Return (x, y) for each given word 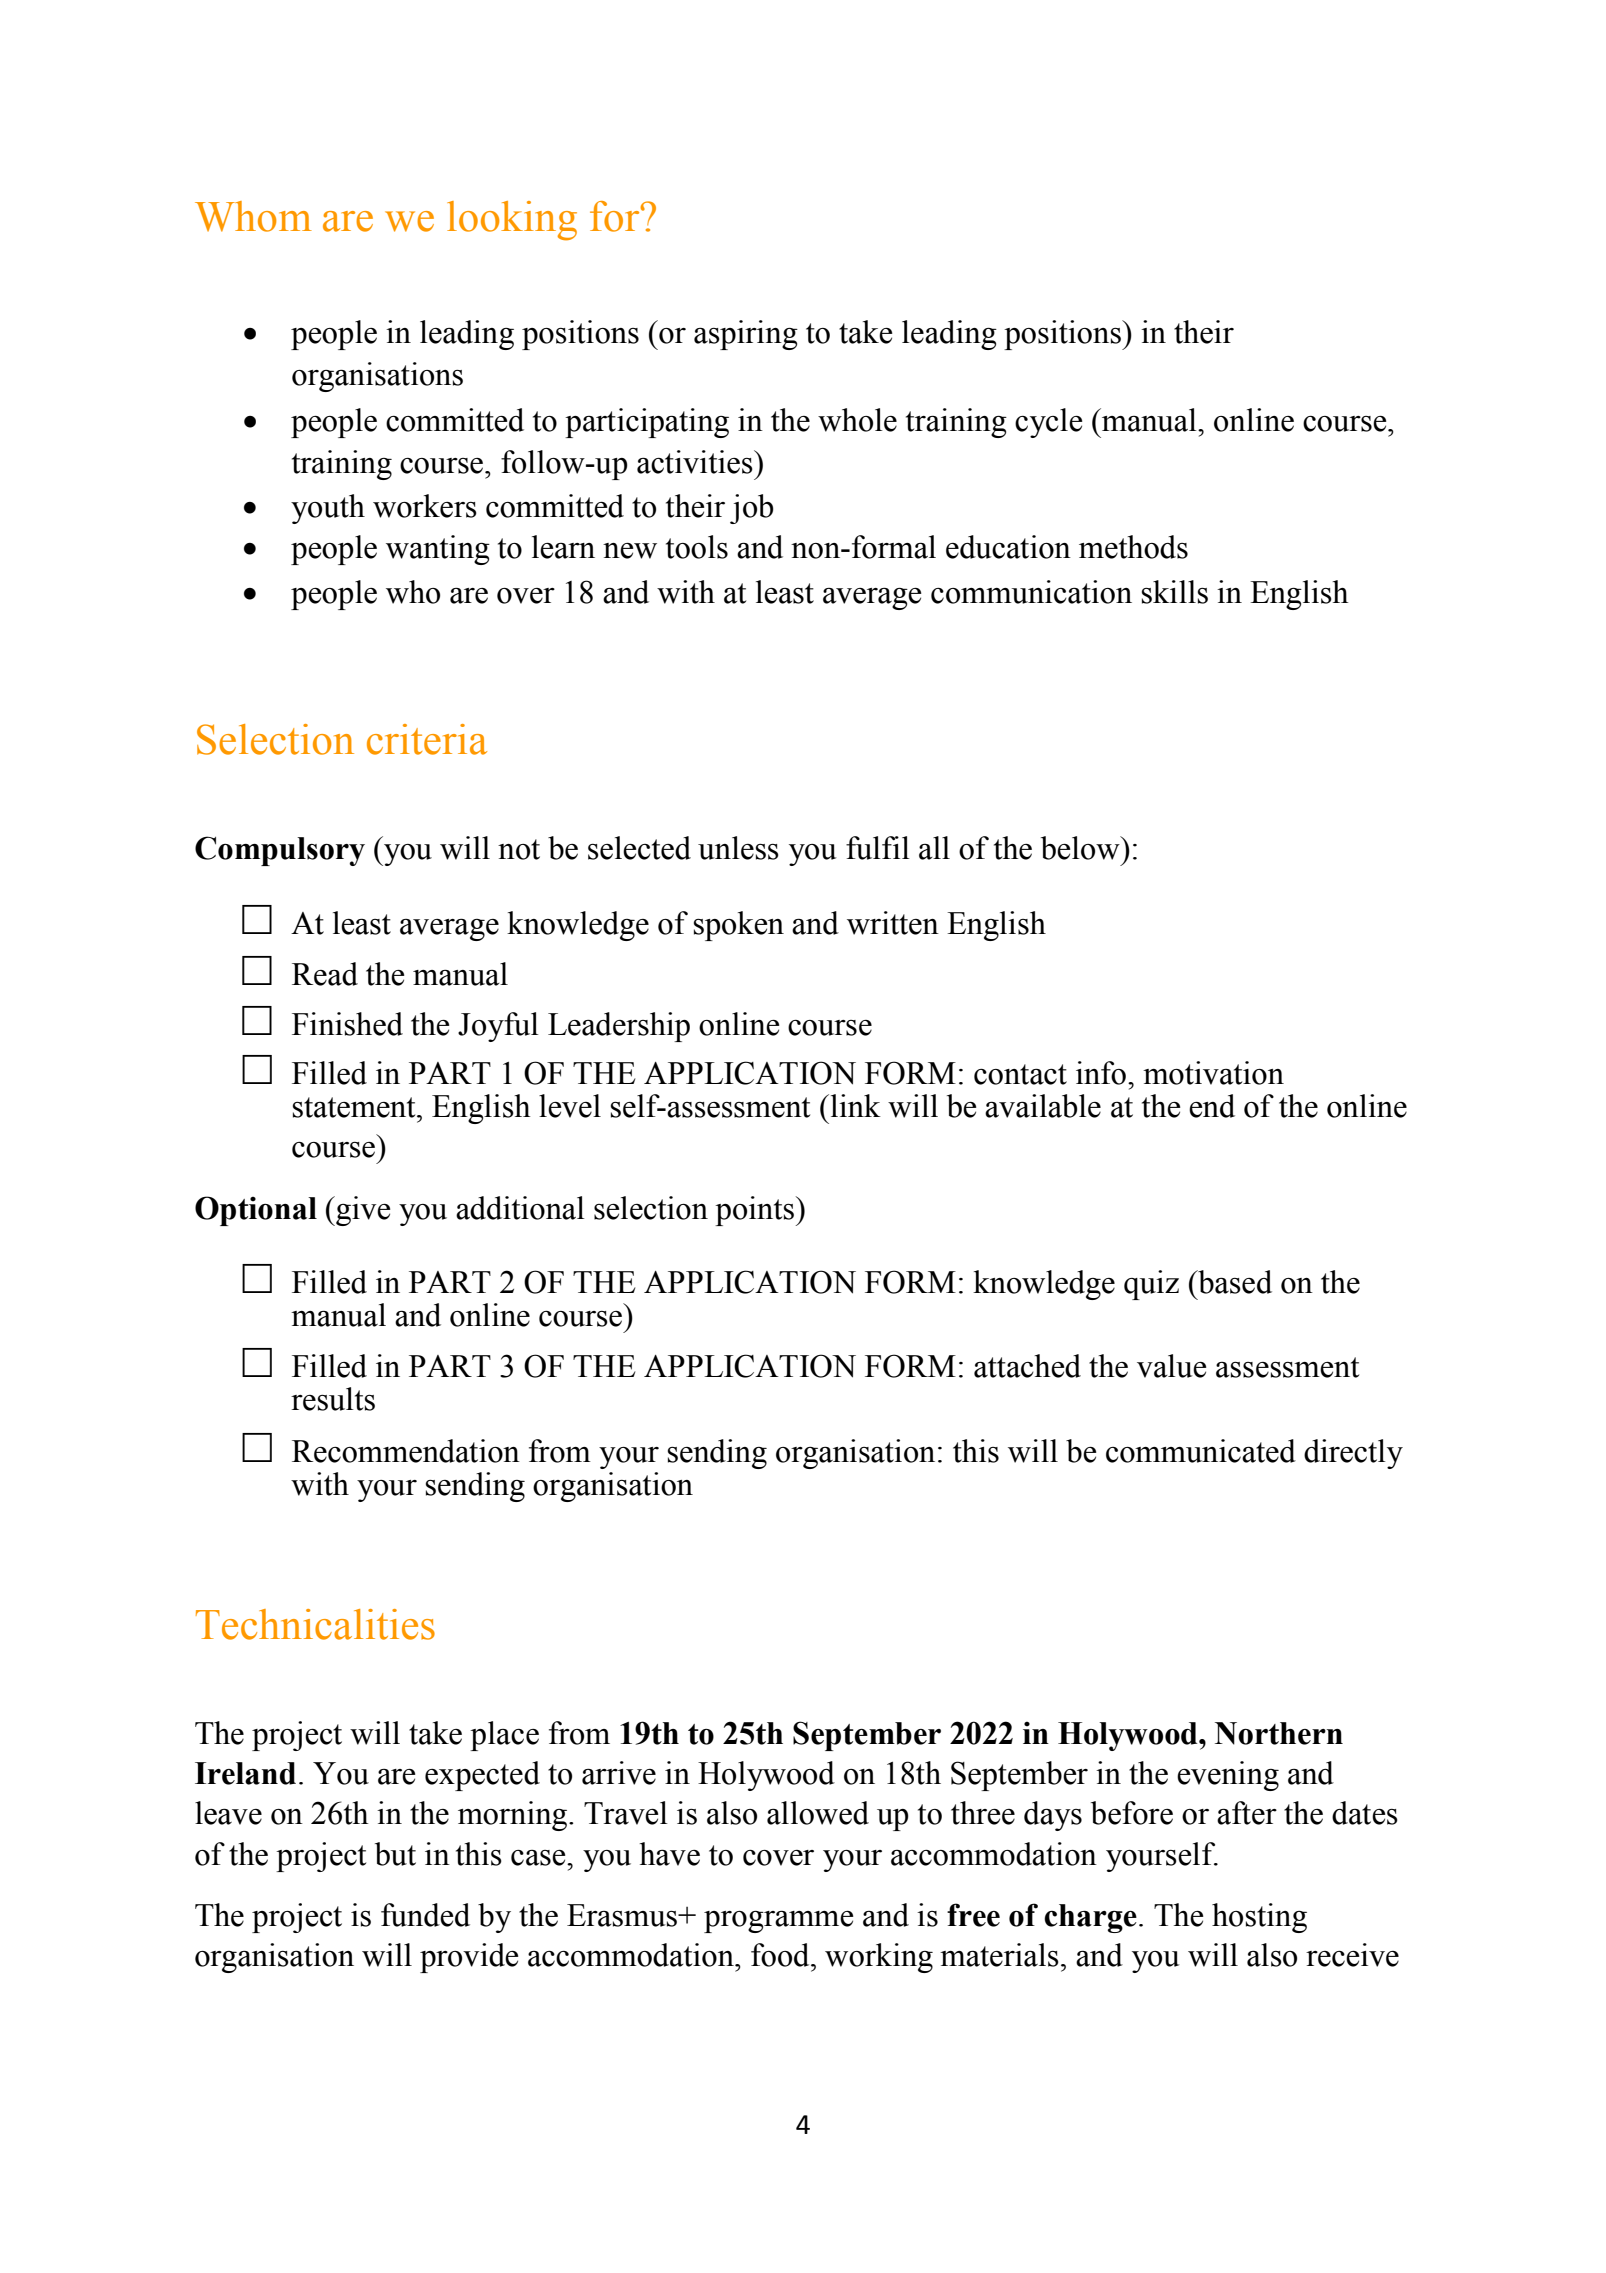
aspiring (746, 335)
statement (355, 1107)
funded (425, 1915)
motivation (1213, 1073)
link (854, 1105)
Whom (253, 216)
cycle (1049, 423)
